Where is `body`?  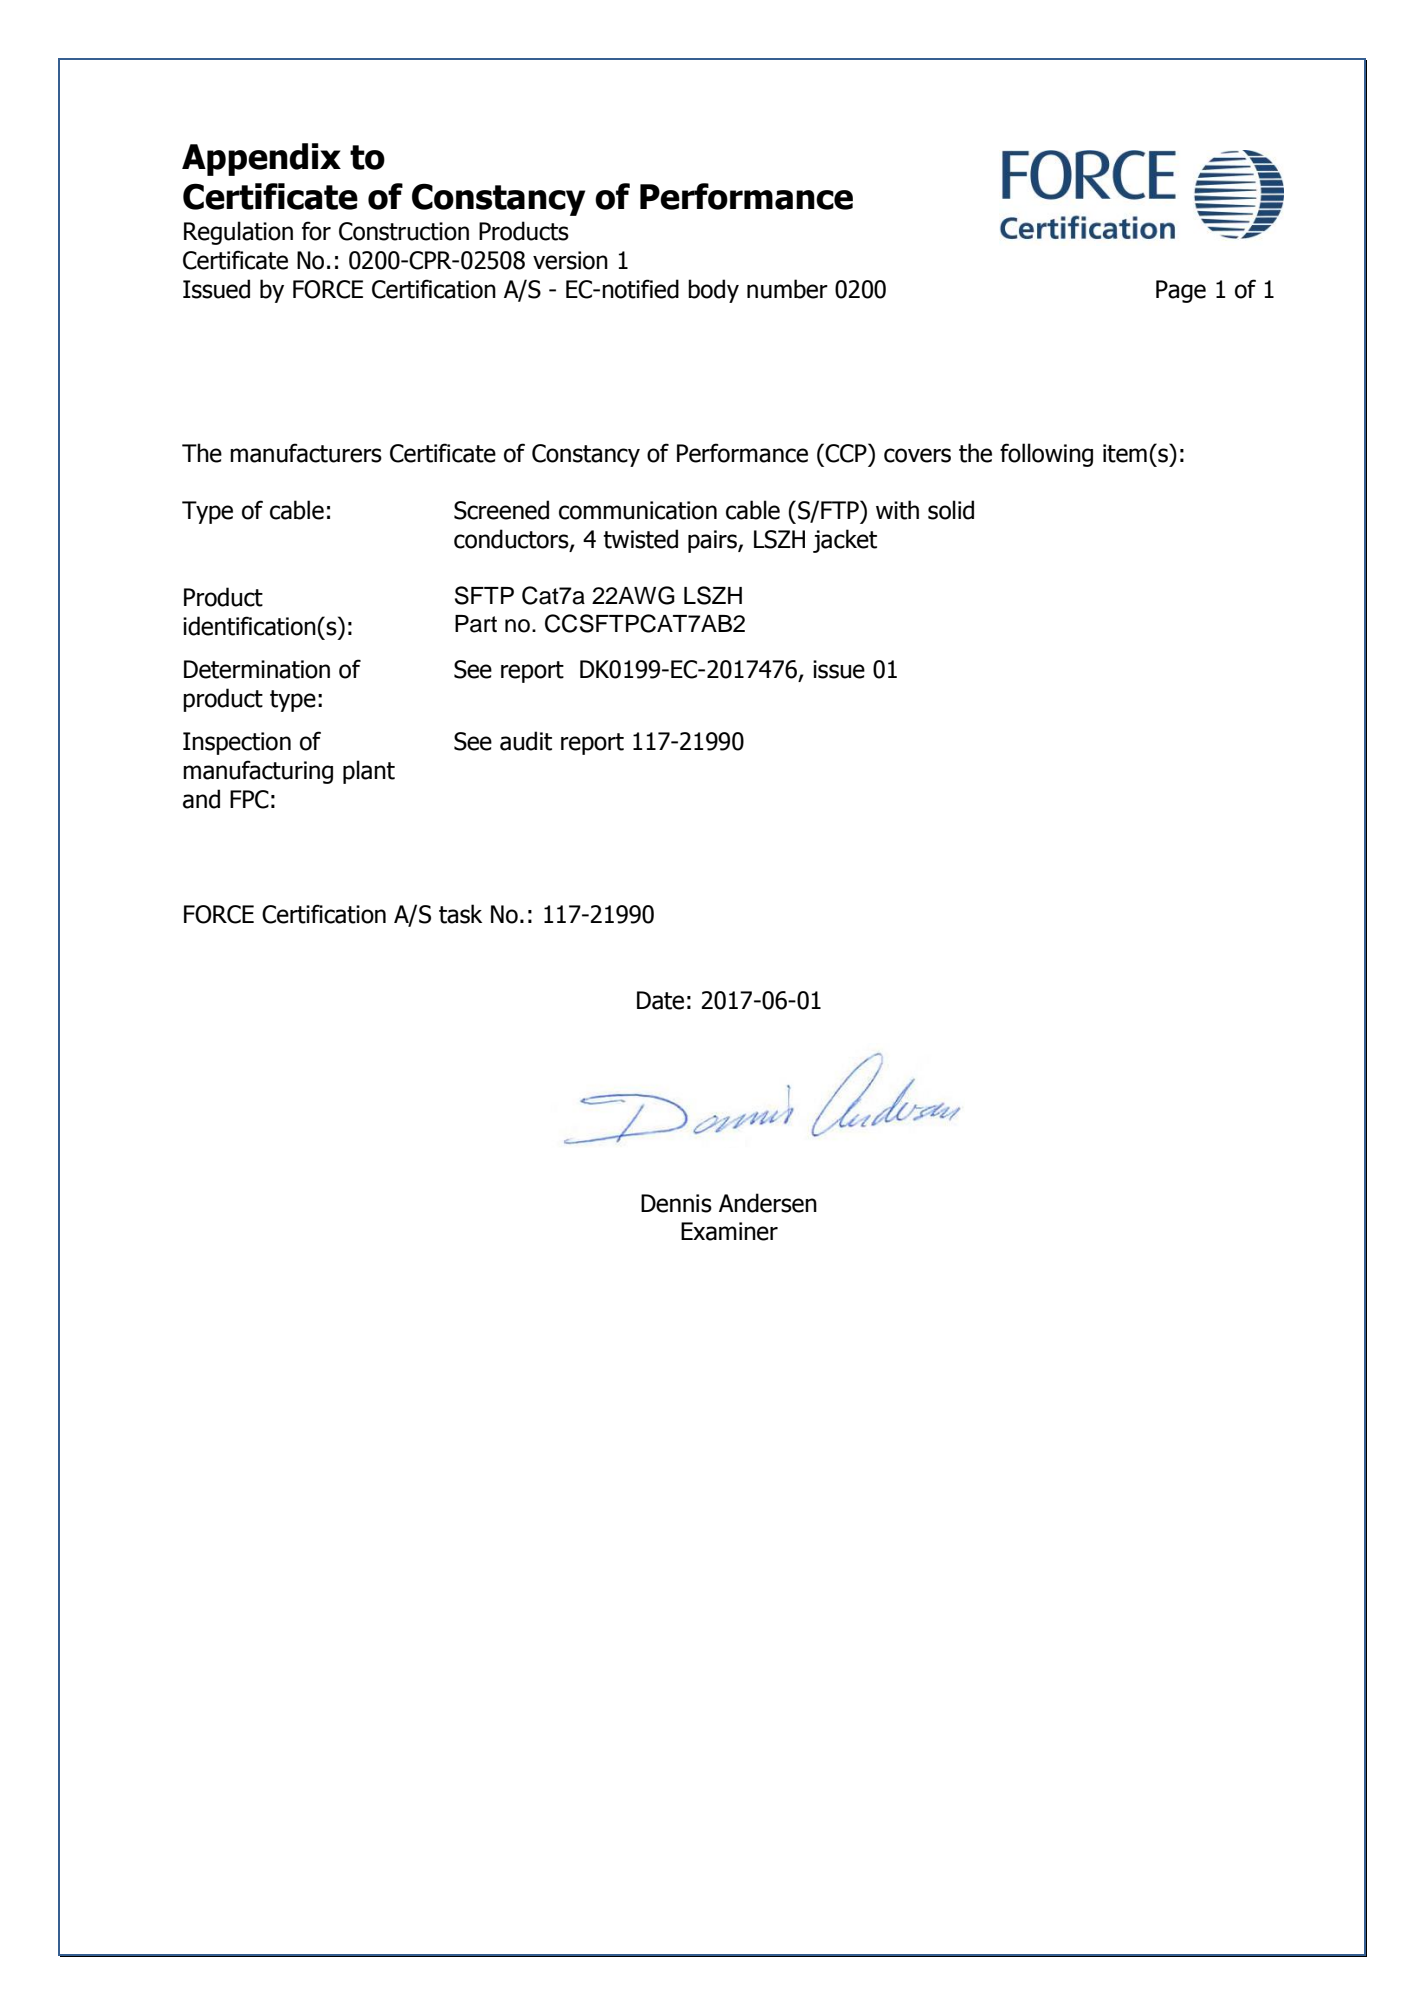 body is located at coordinates (713, 291).
